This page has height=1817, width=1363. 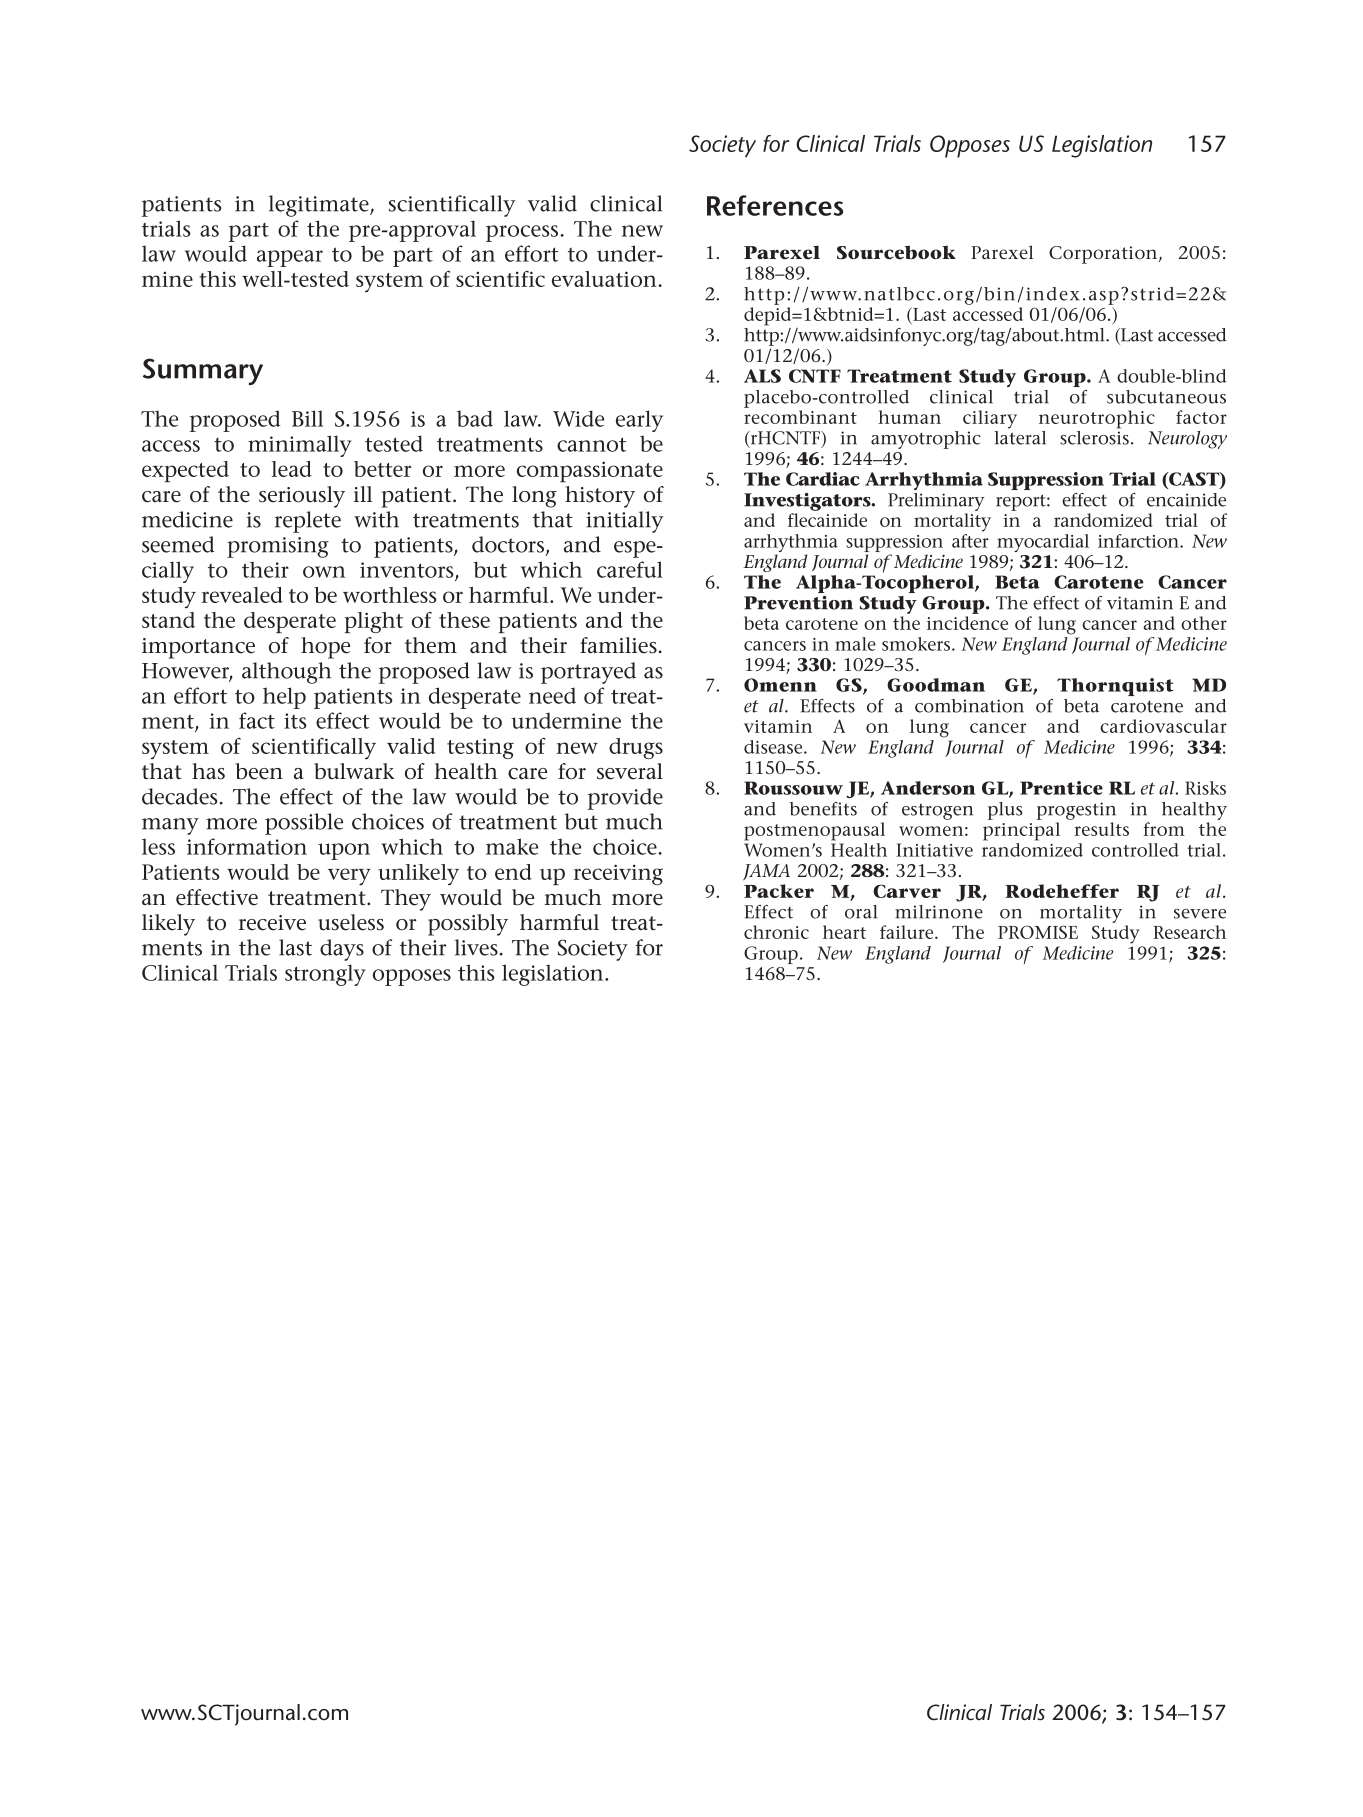 What do you see at coordinates (896, 252) in the page?
I see `Sourcebook` at bounding box center [896, 252].
